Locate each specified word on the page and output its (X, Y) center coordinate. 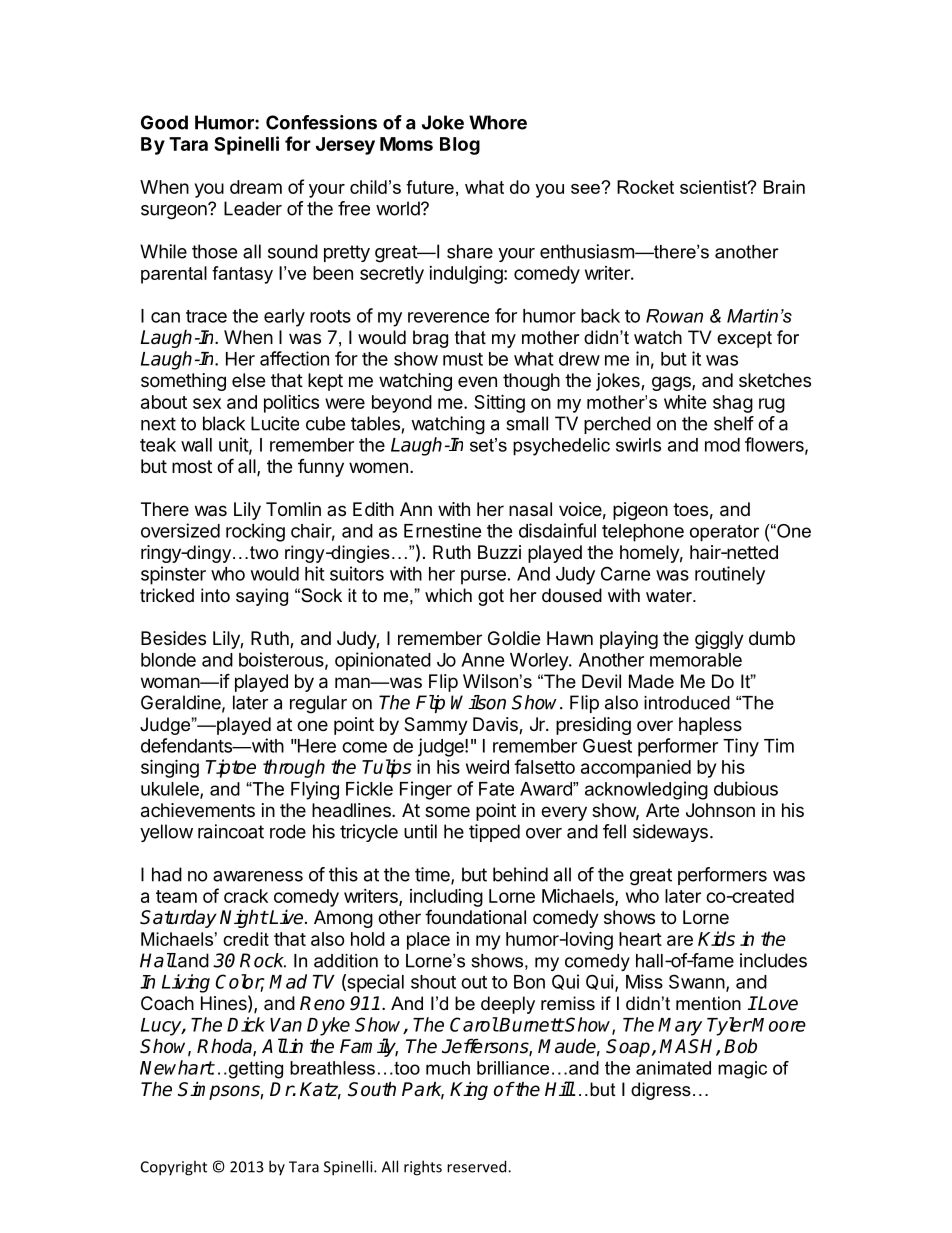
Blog (460, 146)
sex (207, 403)
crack (246, 896)
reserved (478, 1166)
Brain (784, 187)
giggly (719, 640)
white (685, 402)
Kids (716, 938)
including (446, 898)
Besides (173, 638)
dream (256, 187)
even (477, 381)
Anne (483, 660)
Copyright (174, 1168)
